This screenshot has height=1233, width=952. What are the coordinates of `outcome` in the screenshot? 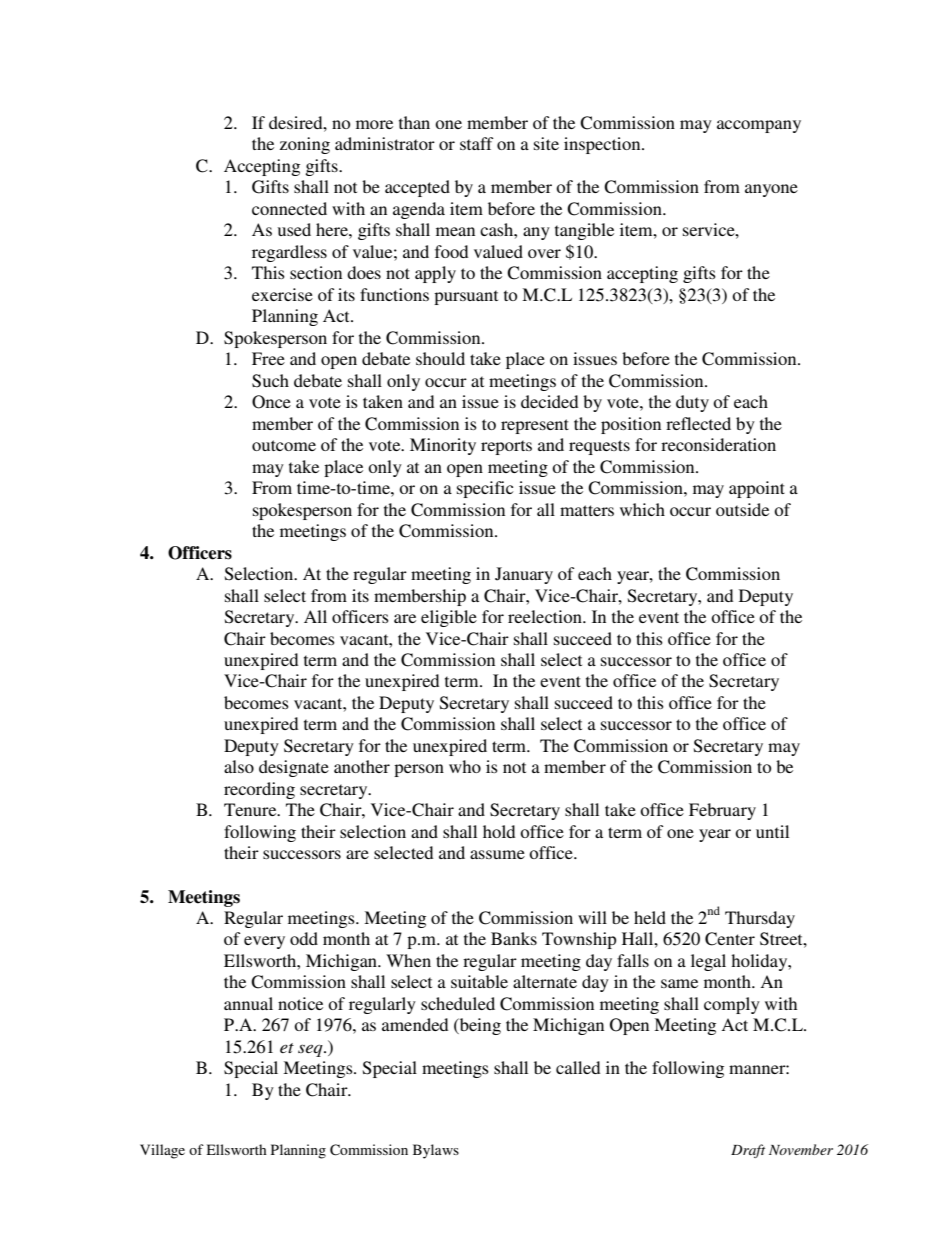 It's located at (284, 445).
